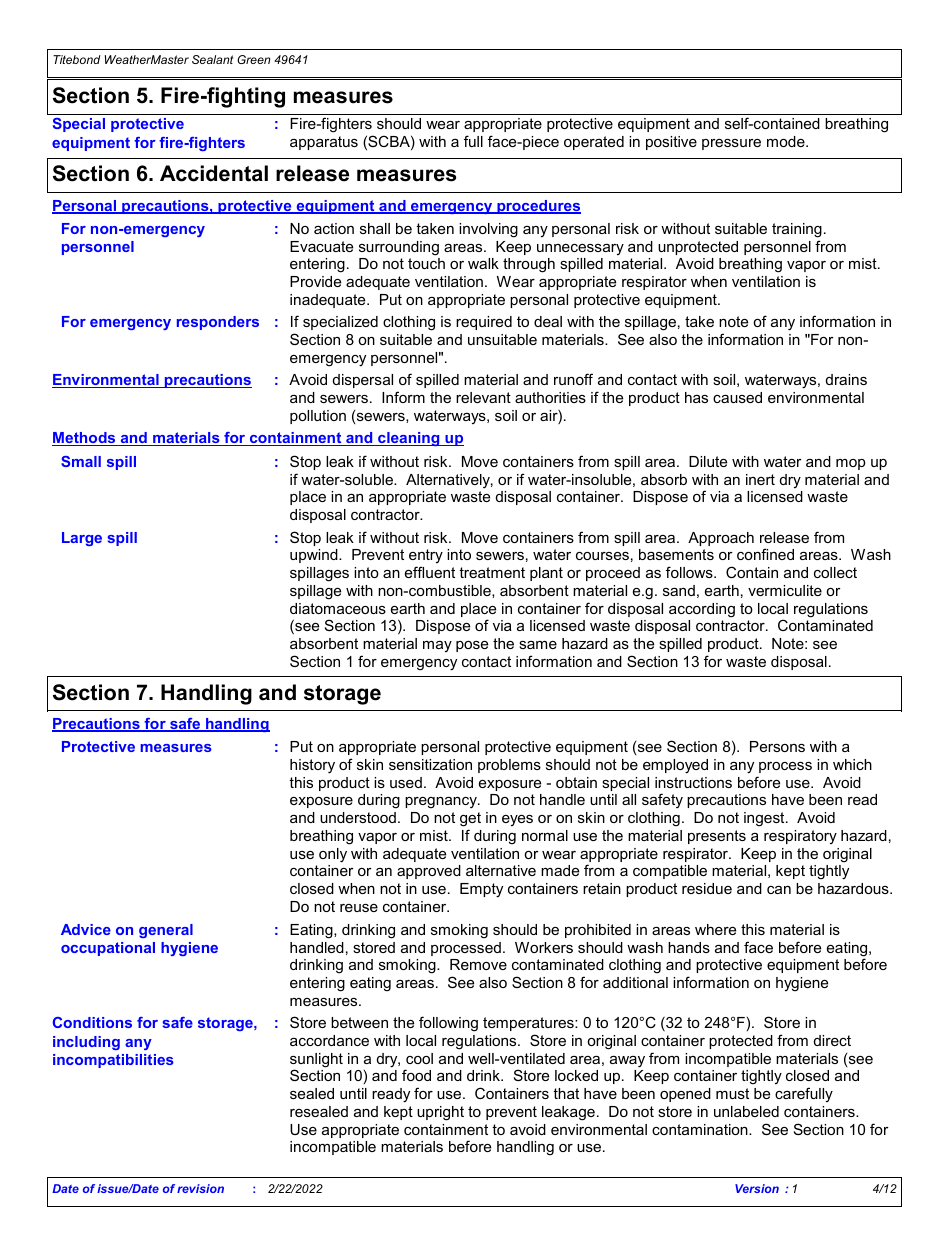 This page has height=1233, width=952. I want to click on operated, so click(594, 143).
